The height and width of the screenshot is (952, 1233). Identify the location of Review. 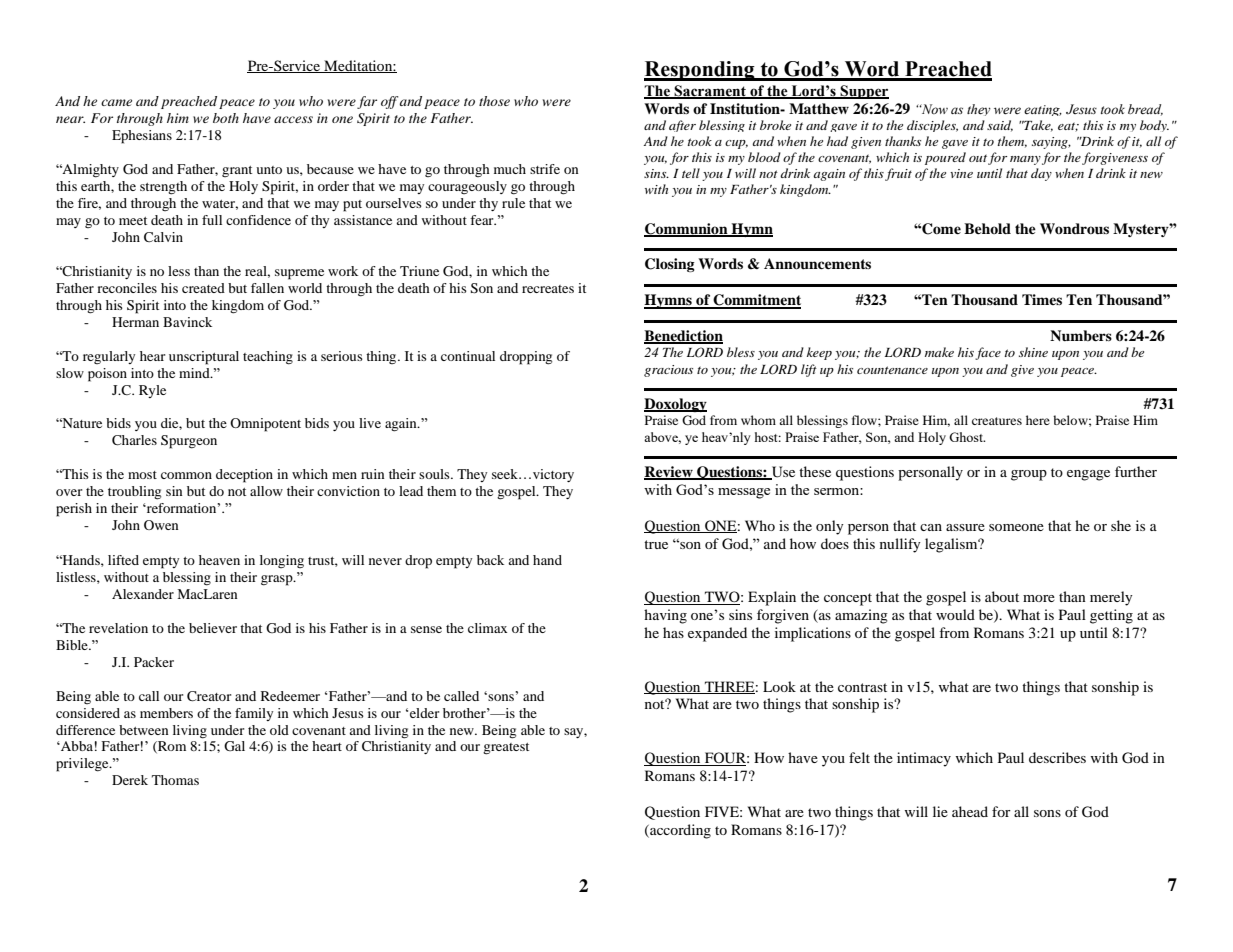
(669, 473).
